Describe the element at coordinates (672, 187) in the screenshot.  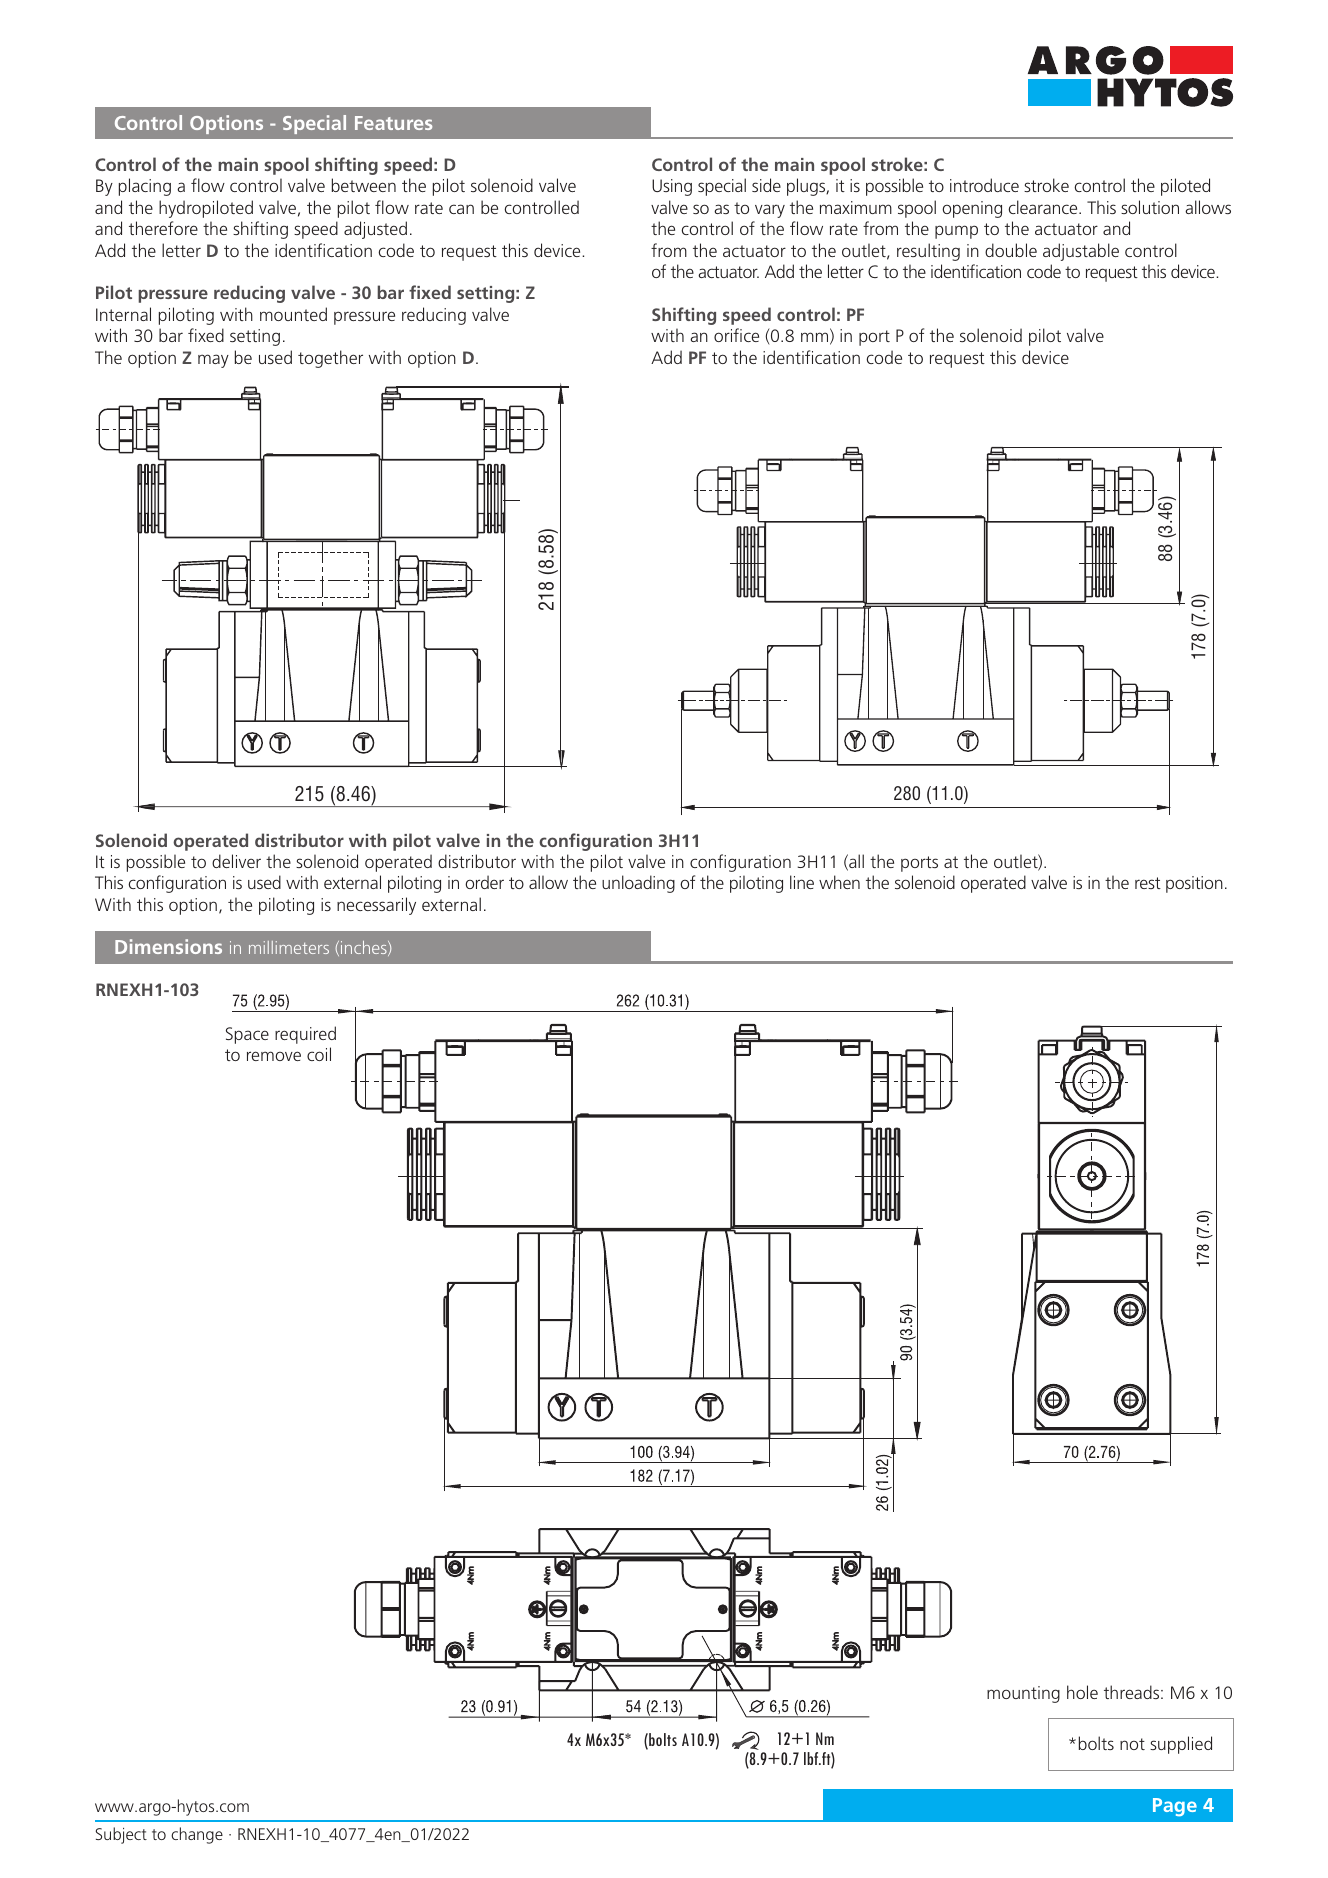
I see `Using` at that location.
